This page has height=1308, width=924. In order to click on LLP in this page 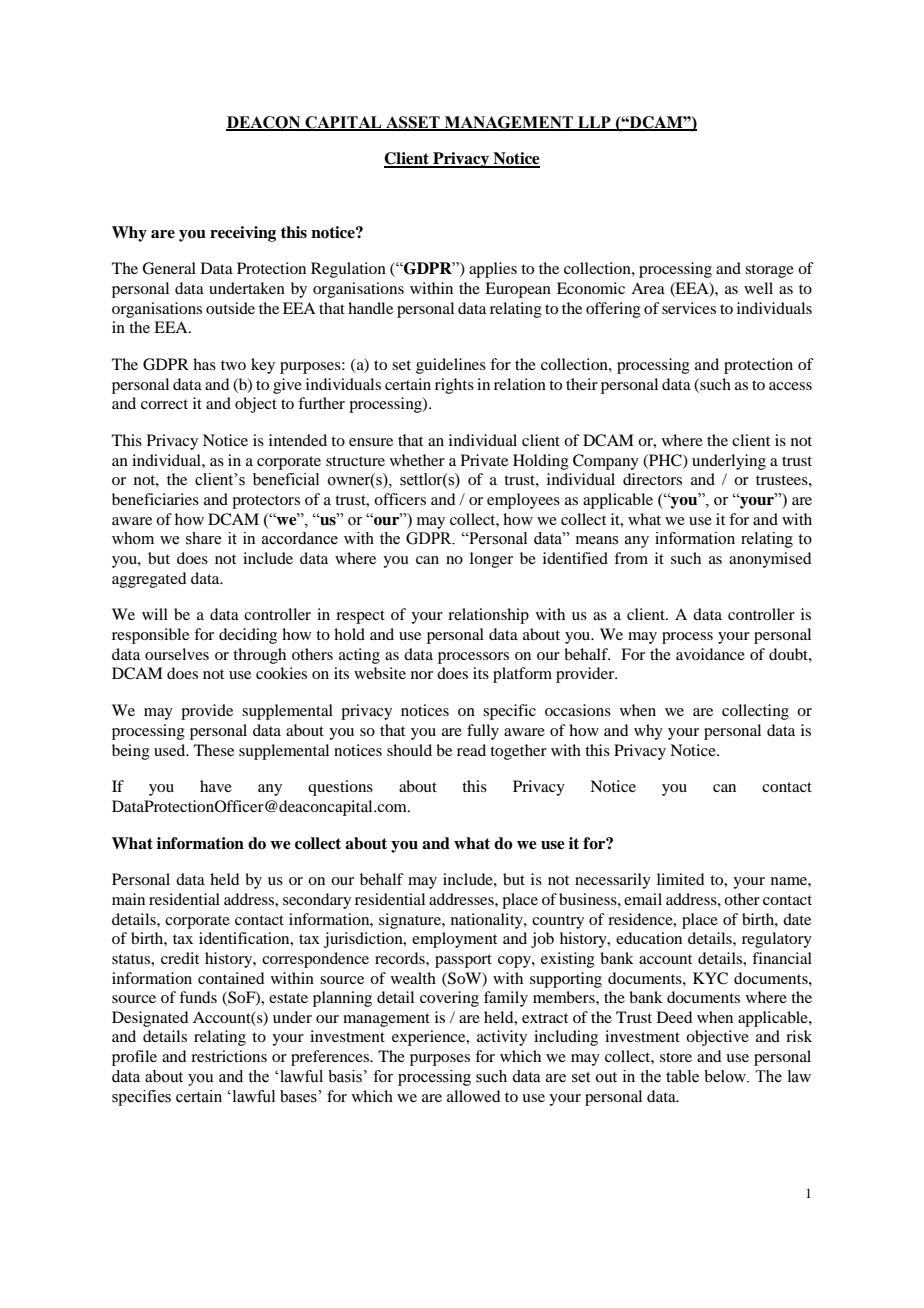, I will do `click(594, 123)`.
